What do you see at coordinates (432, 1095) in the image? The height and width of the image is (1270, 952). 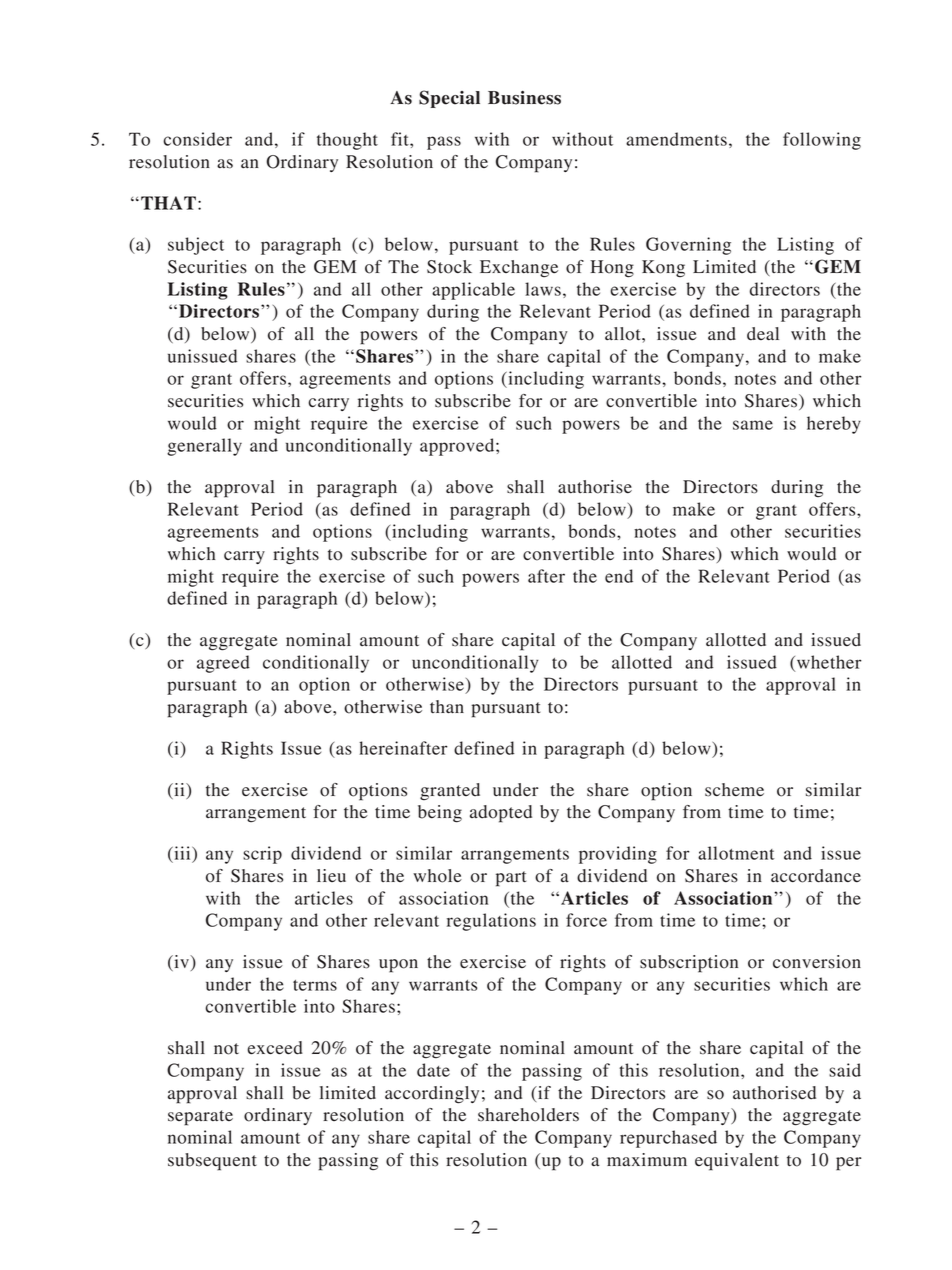 I see `accordingly` at bounding box center [432, 1095].
